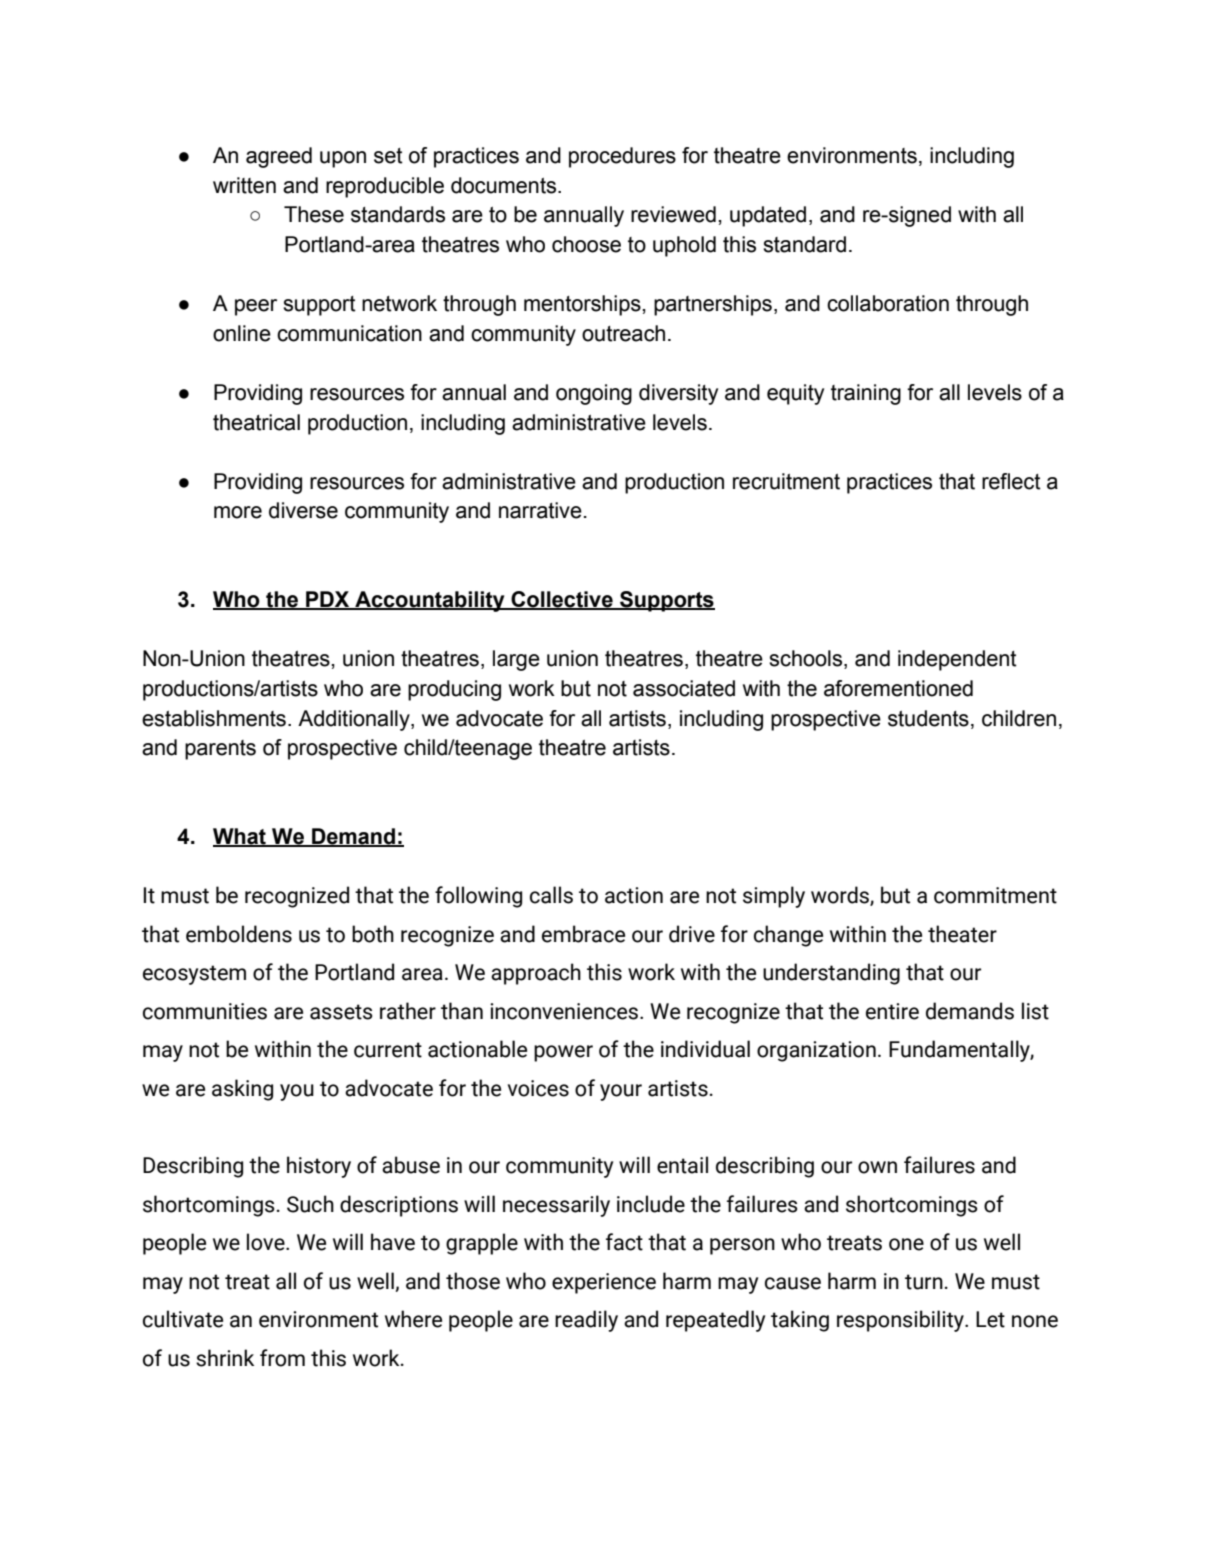 Image resolution: width=1208 pixels, height=1564 pixels. I want to click on students, so click(928, 718).
